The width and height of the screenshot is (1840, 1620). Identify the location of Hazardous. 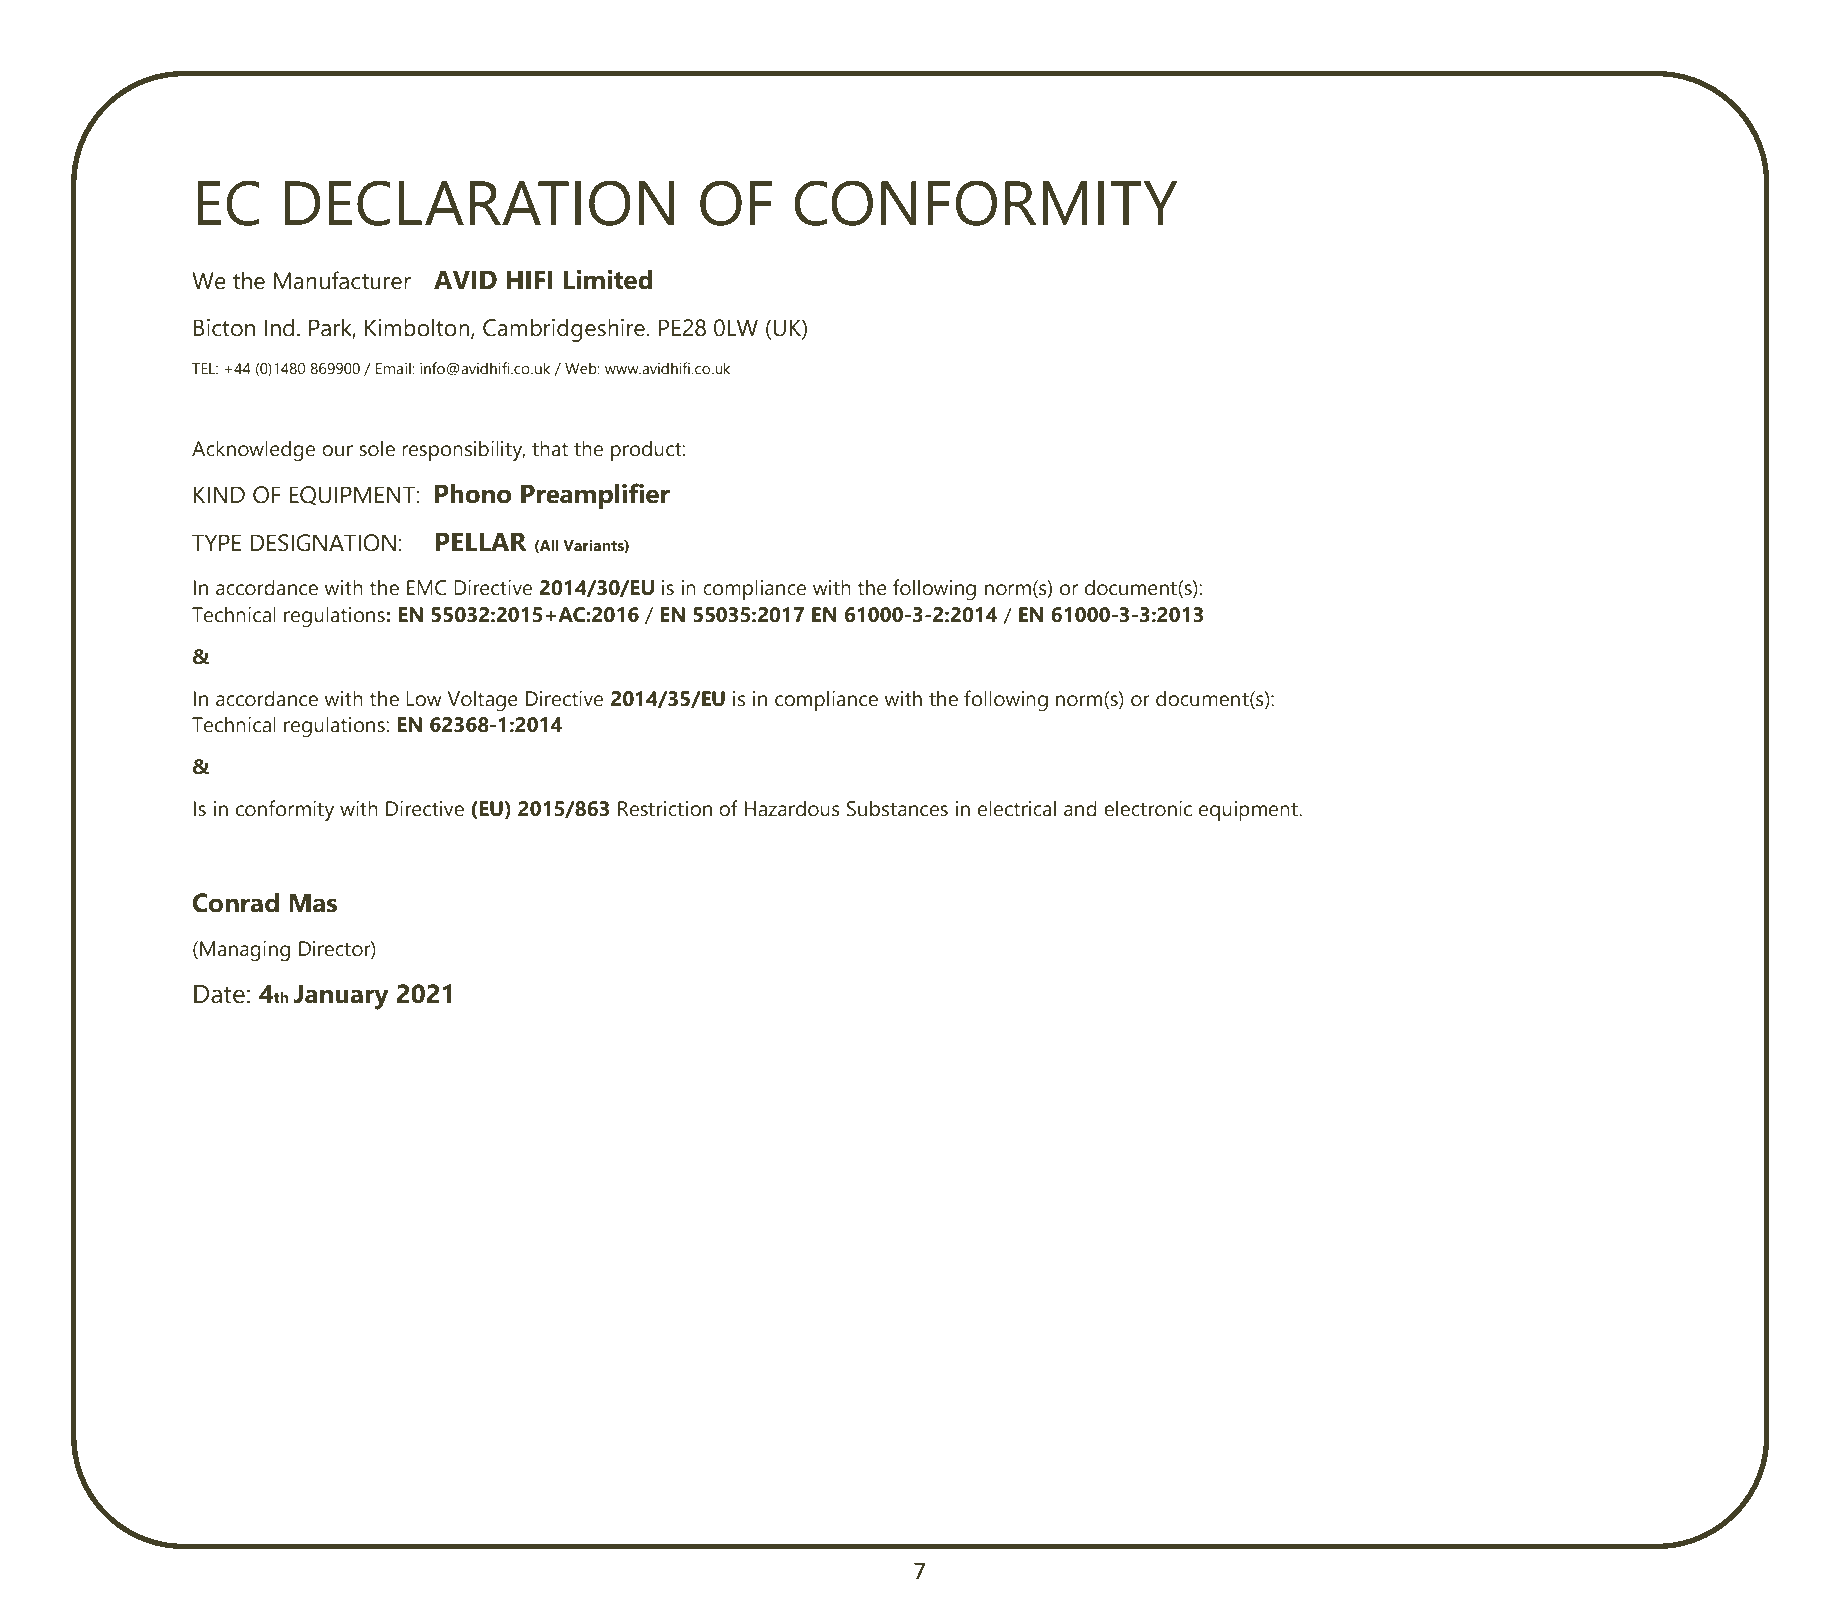
(792, 808).
